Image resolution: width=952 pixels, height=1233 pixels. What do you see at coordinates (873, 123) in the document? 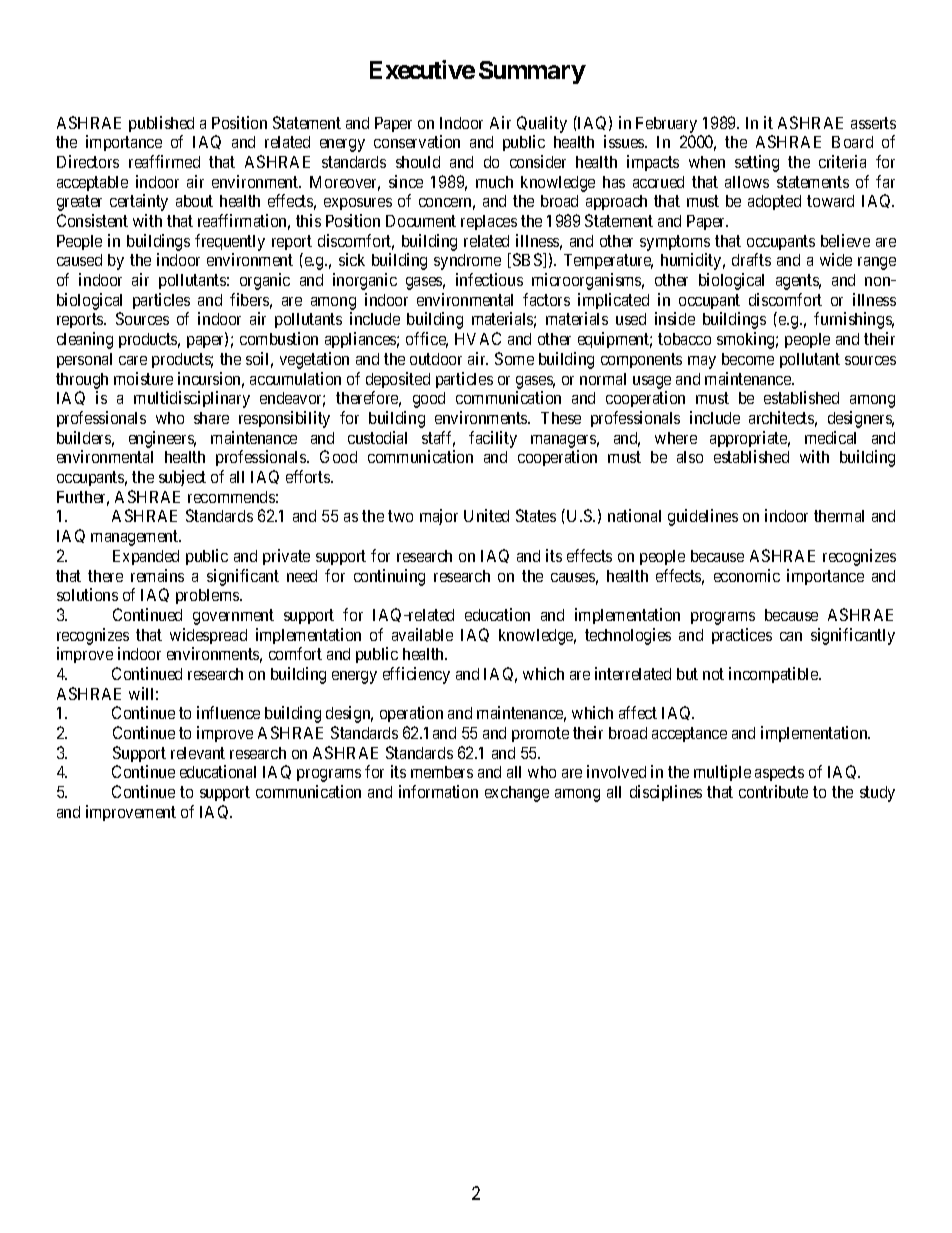
I see `asserts` at bounding box center [873, 123].
